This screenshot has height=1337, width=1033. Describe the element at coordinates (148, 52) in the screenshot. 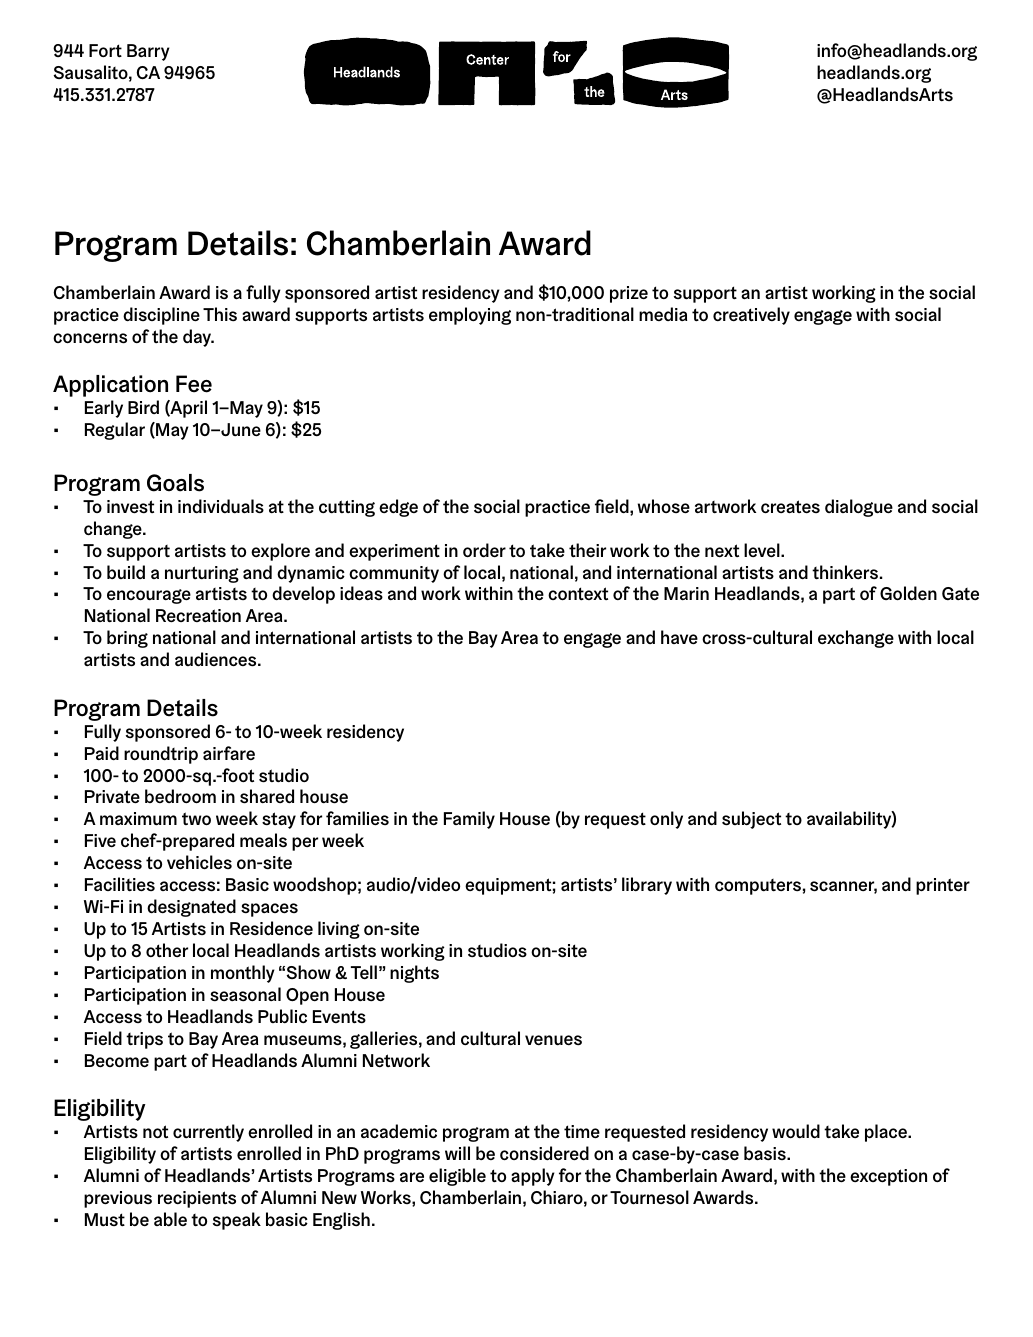

I see `Barry` at that location.
